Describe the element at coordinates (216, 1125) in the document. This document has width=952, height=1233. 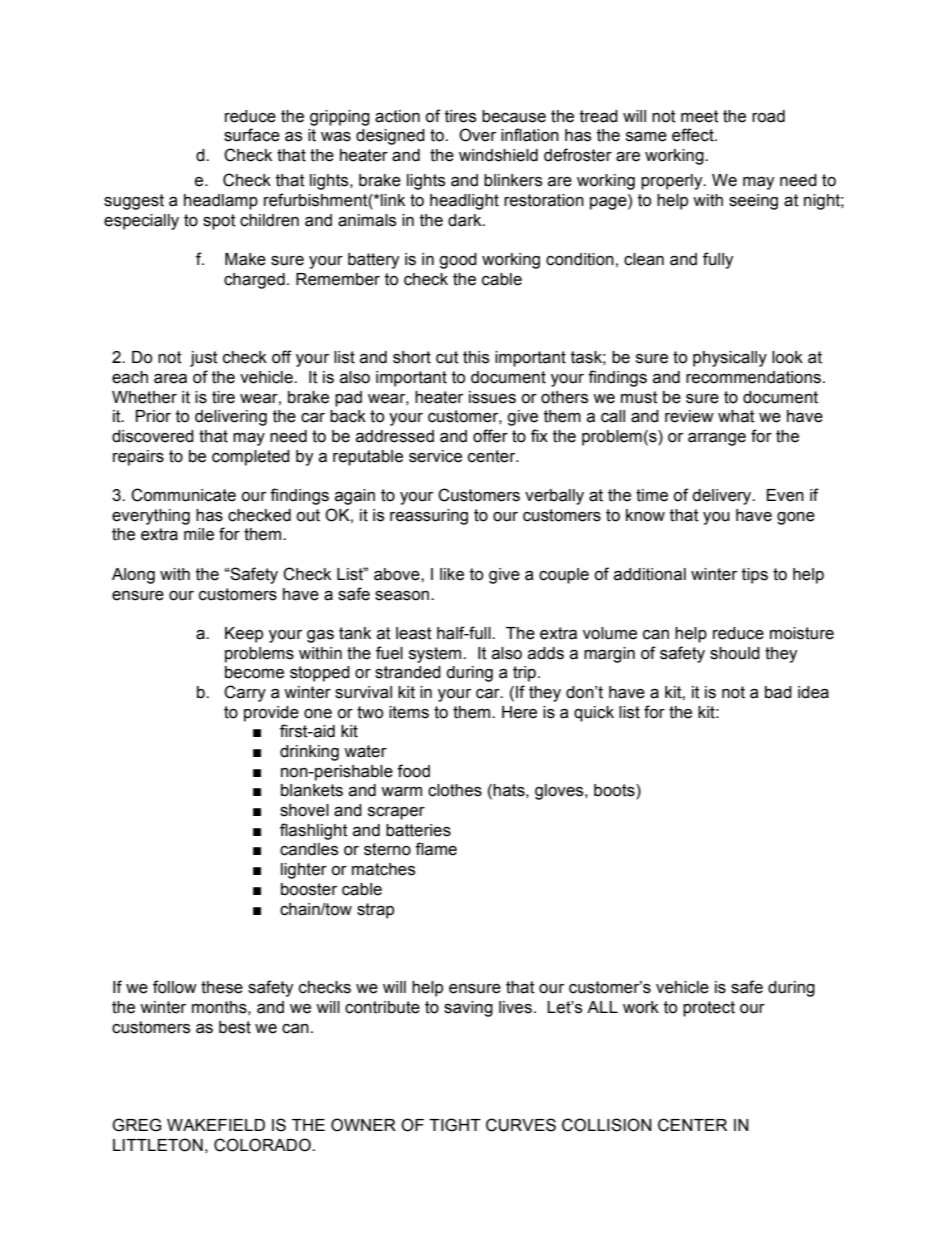
I see `WAKEFIELD` at that location.
